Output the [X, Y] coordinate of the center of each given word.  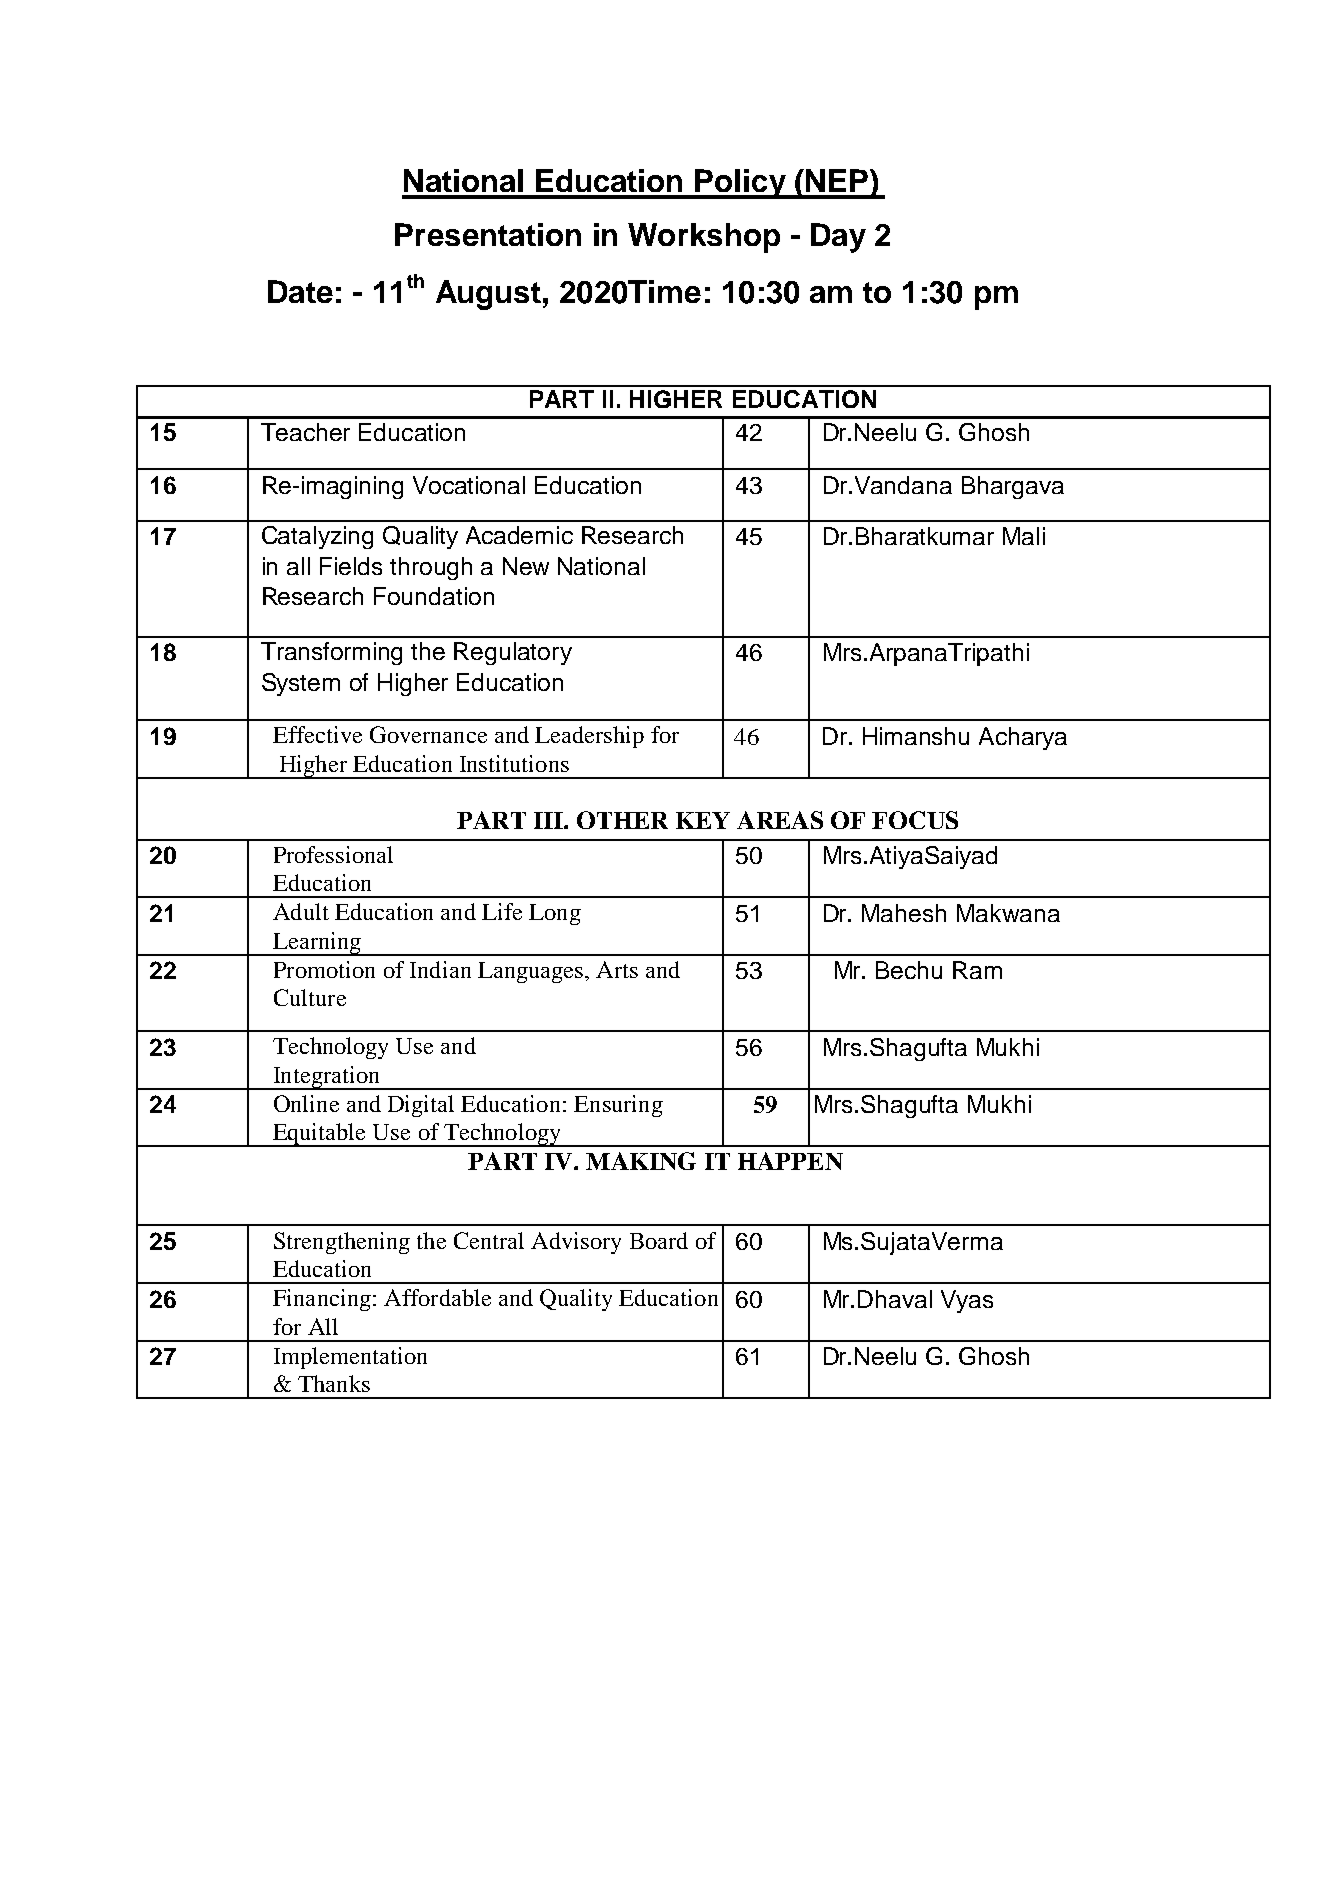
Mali [1024, 536]
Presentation [488, 234]
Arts [617, 969]
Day [838, 238]
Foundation [434, 596]
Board [659, 1240]
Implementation [350, 1358]
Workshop [704, 238]
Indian [440, 969]
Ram [977, 970]
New [526, 566]
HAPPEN [790, 1161]
